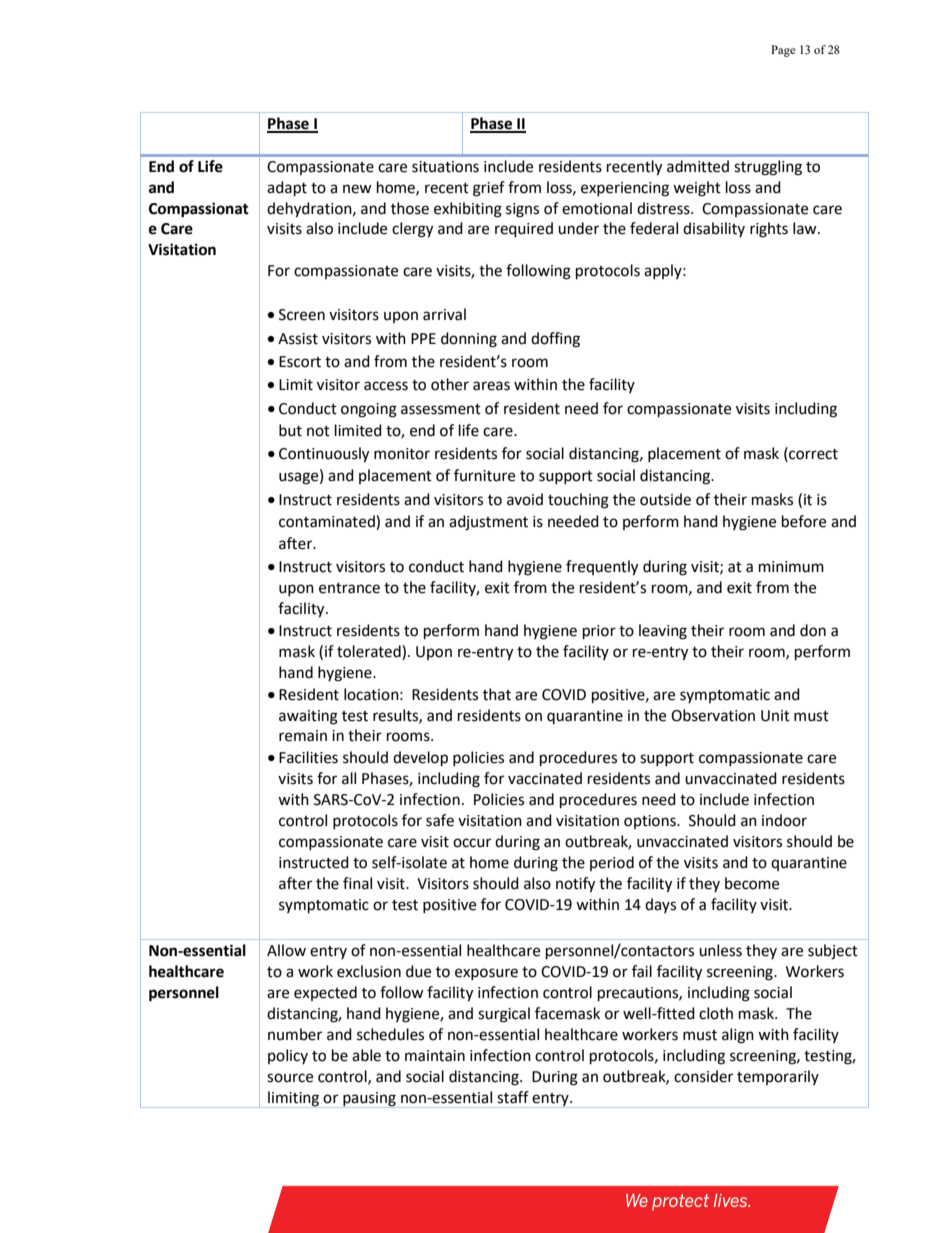 The image size is (952, 1233). Describe the element at coordinates (324, 455) in the image. I see `Continuously` at that location.
